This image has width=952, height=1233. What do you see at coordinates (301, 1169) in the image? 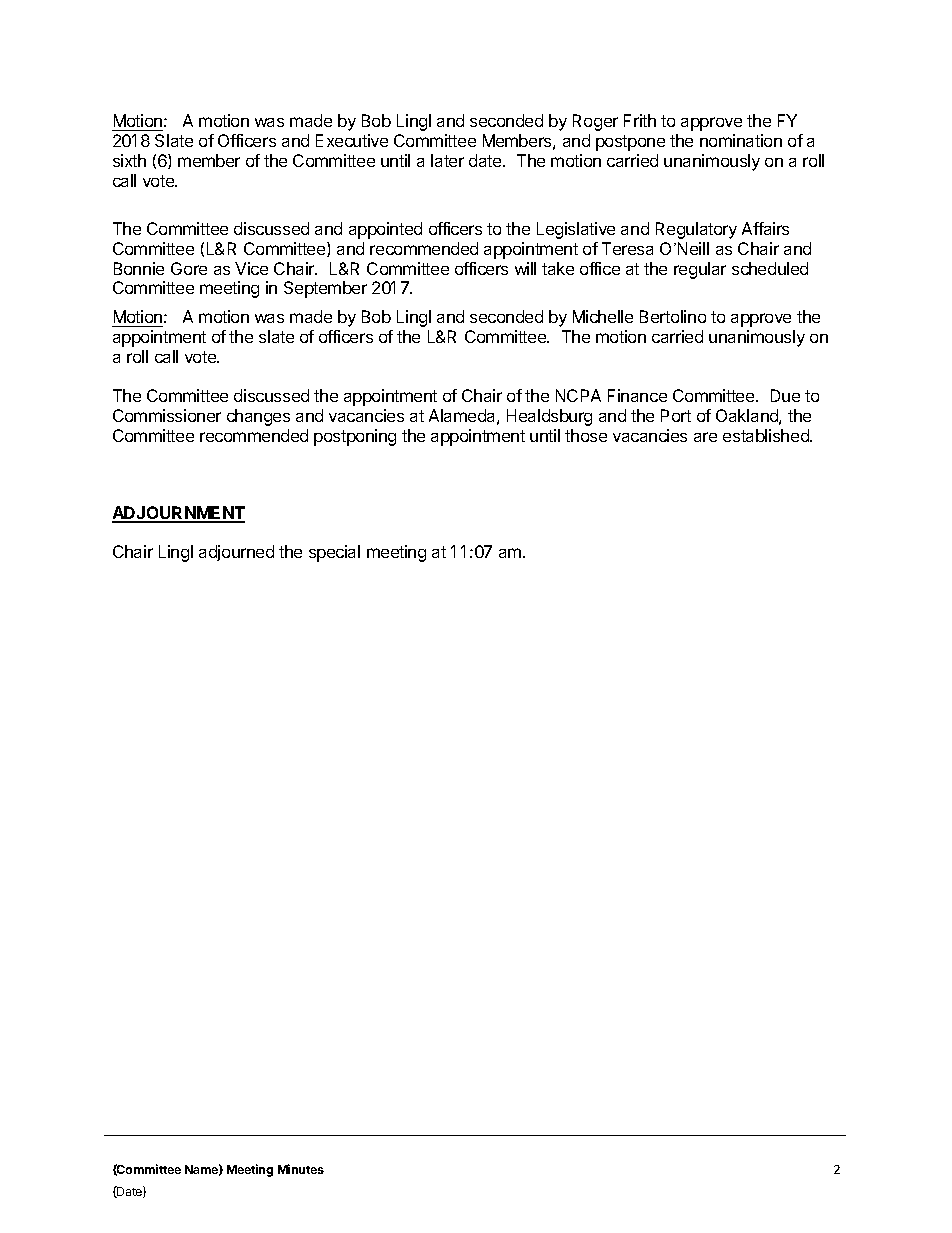
I see `Minutes` at bounding box center [301, 1169].
